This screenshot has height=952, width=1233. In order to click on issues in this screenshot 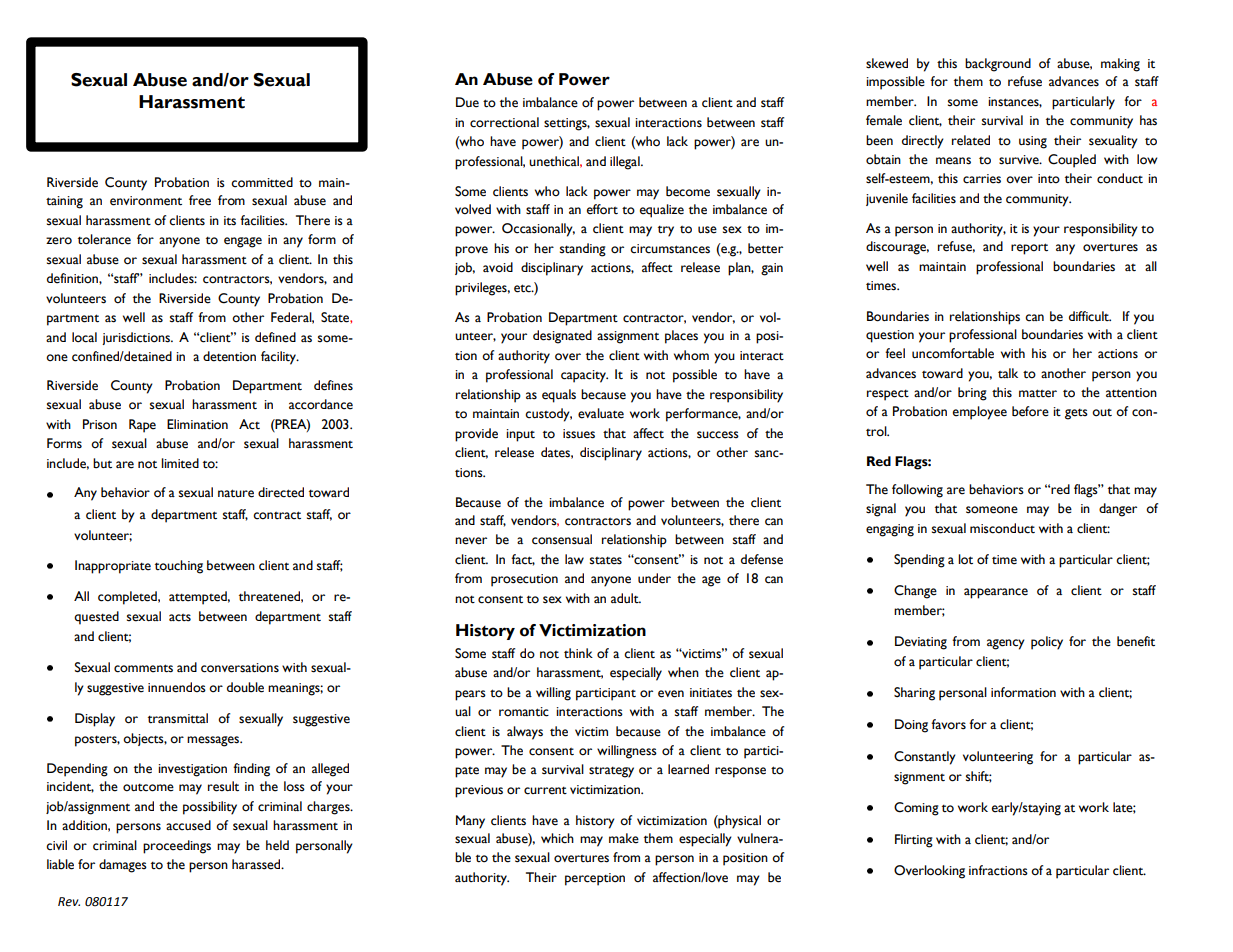, I will do `click(579, 434)`.
